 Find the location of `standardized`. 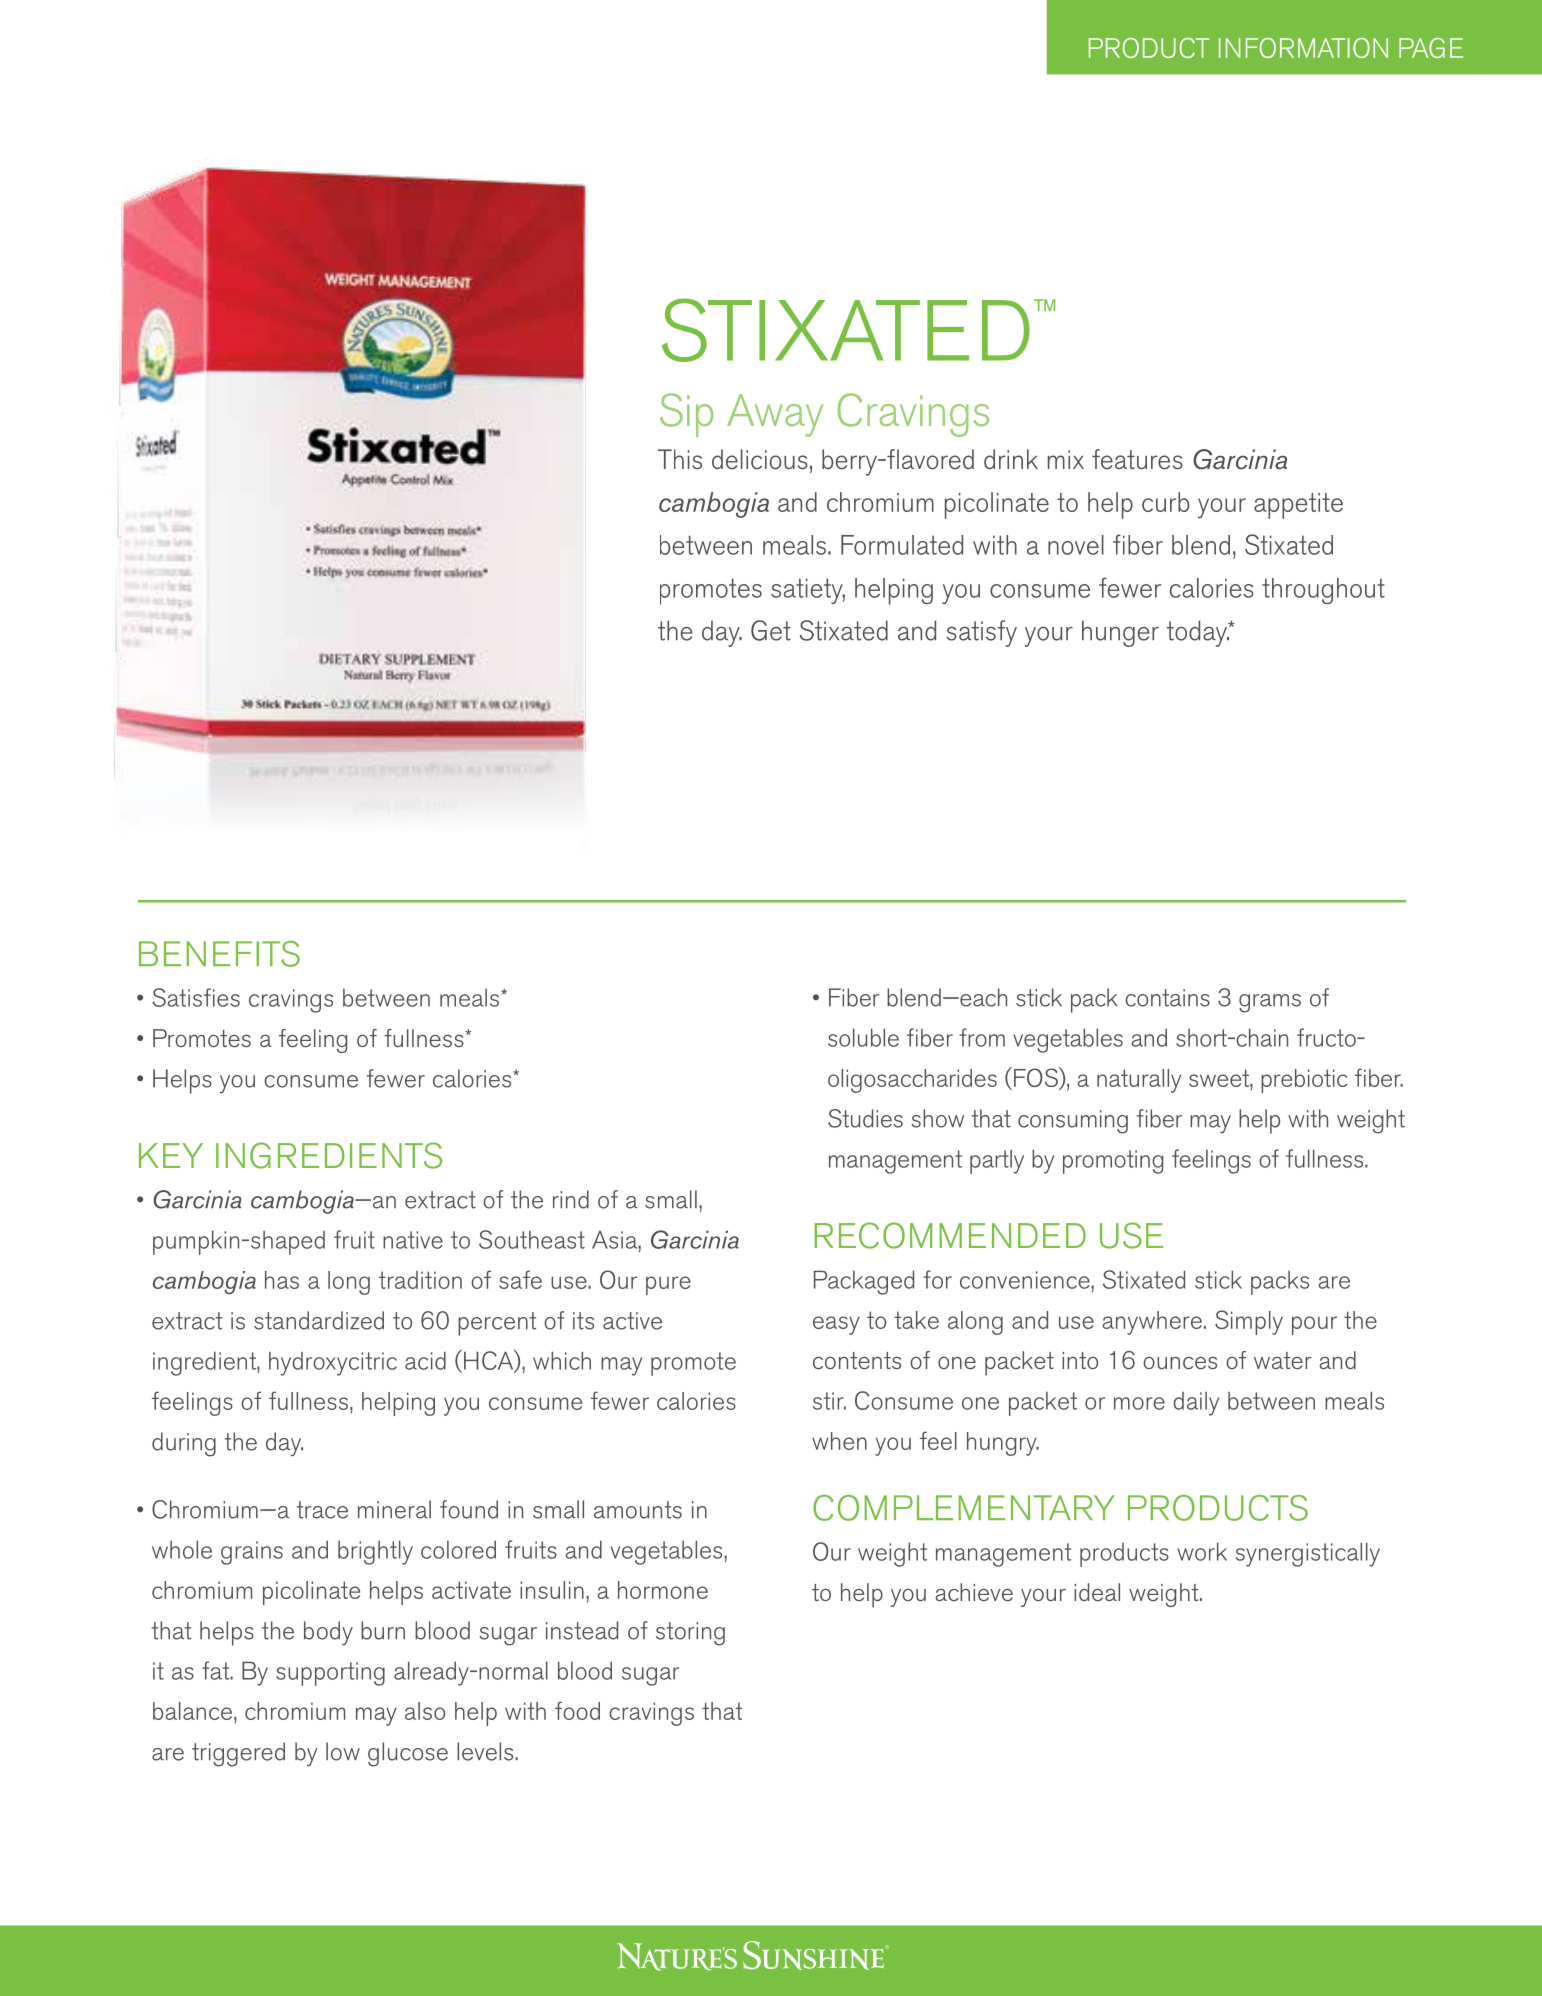

standardized is located at coordinates (319, 1320).
